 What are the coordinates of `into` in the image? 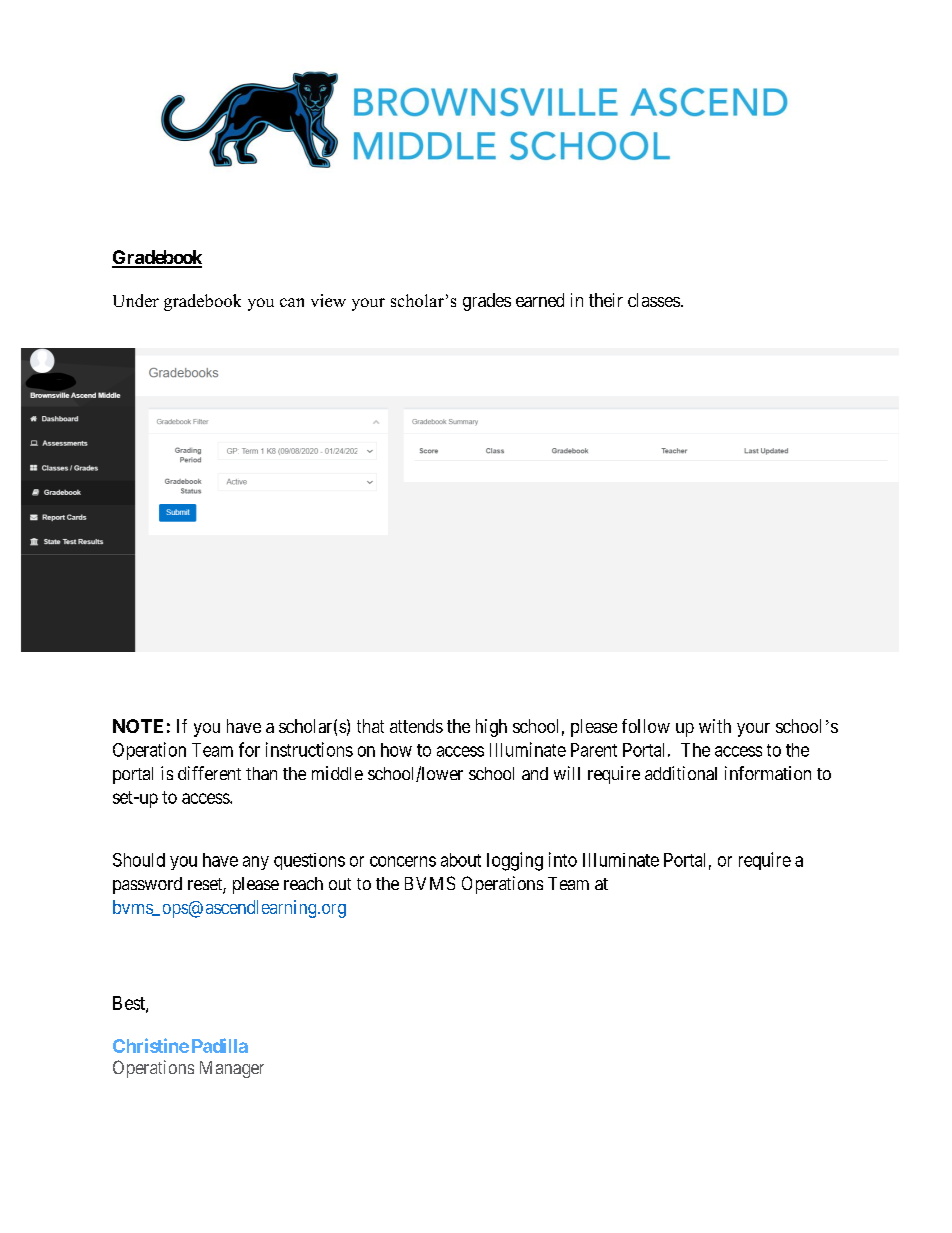 It's located at (563, 859).
